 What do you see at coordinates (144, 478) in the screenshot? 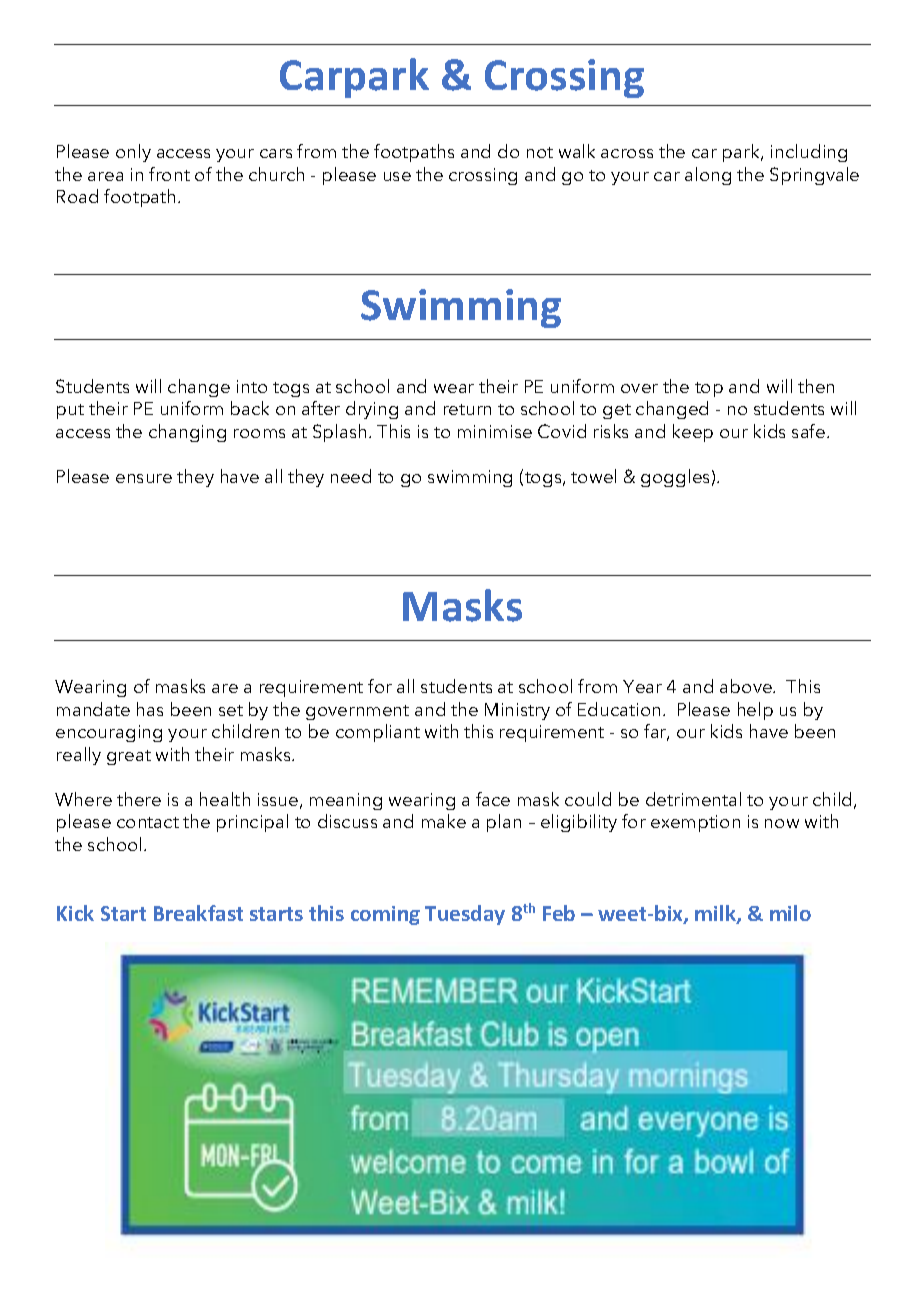
I see `ensure` at bounding box center [144, 478].
